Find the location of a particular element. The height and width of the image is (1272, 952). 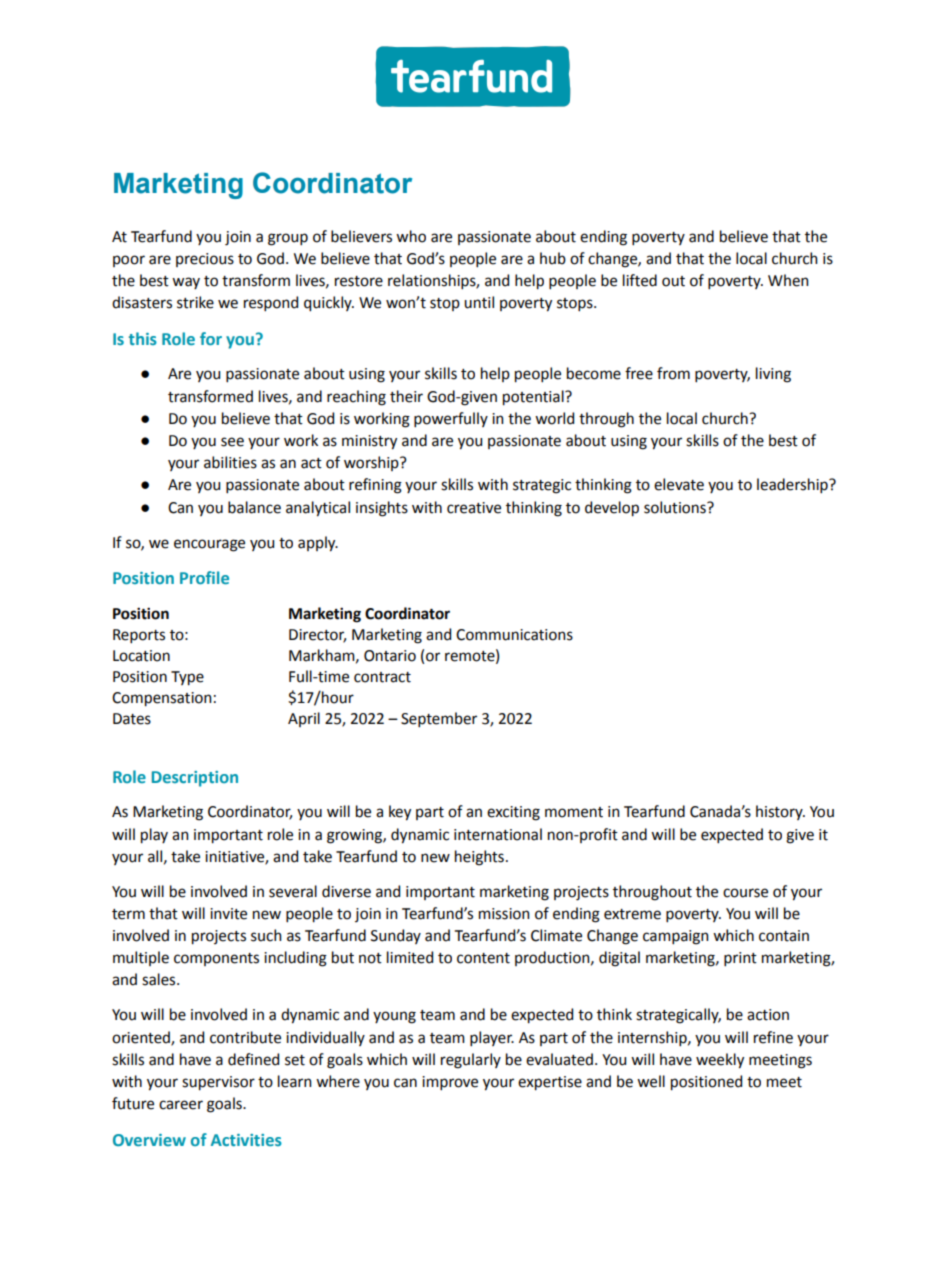

course is located at coordinates (745, 893).
